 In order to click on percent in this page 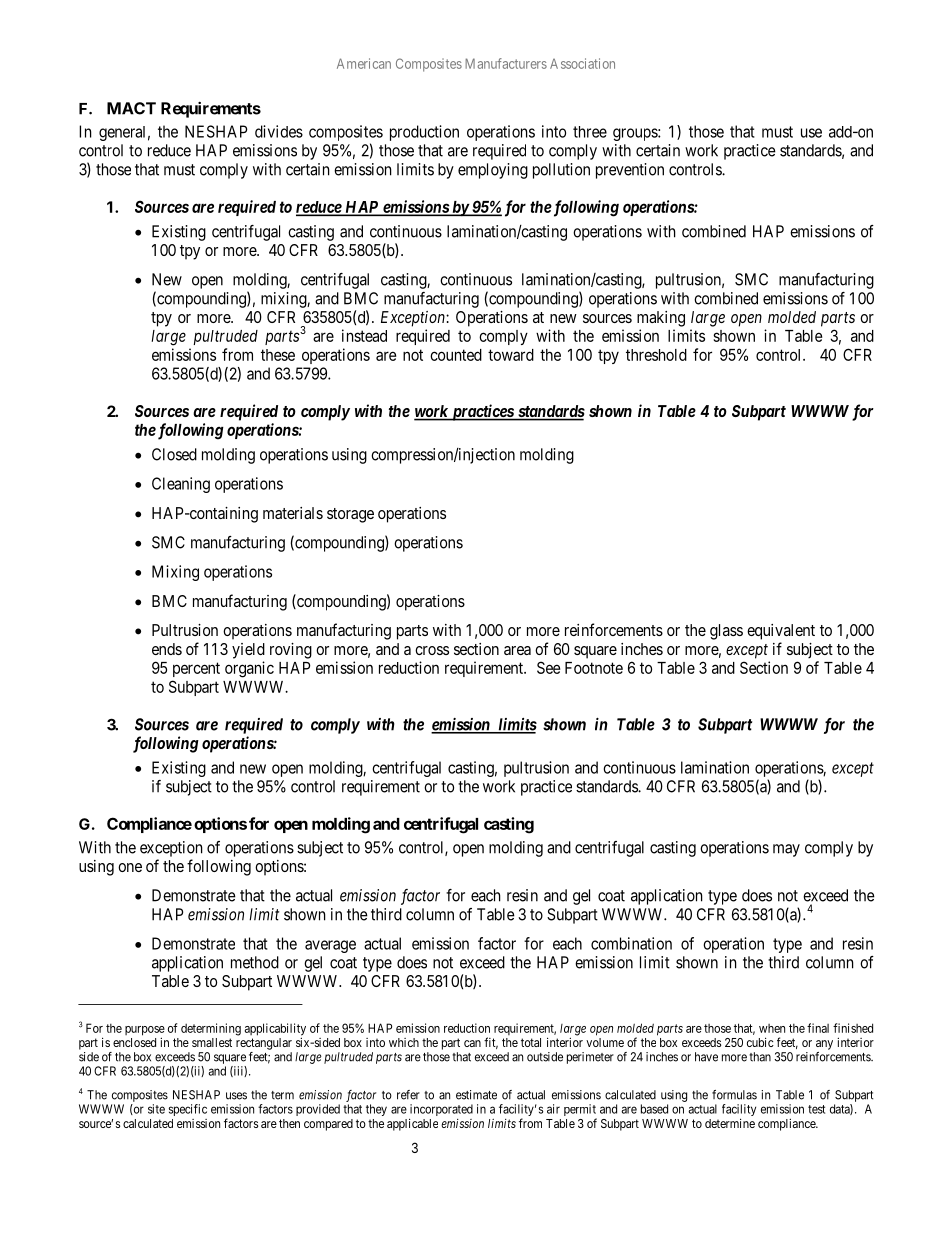, I will do `click(196, 669)`.
